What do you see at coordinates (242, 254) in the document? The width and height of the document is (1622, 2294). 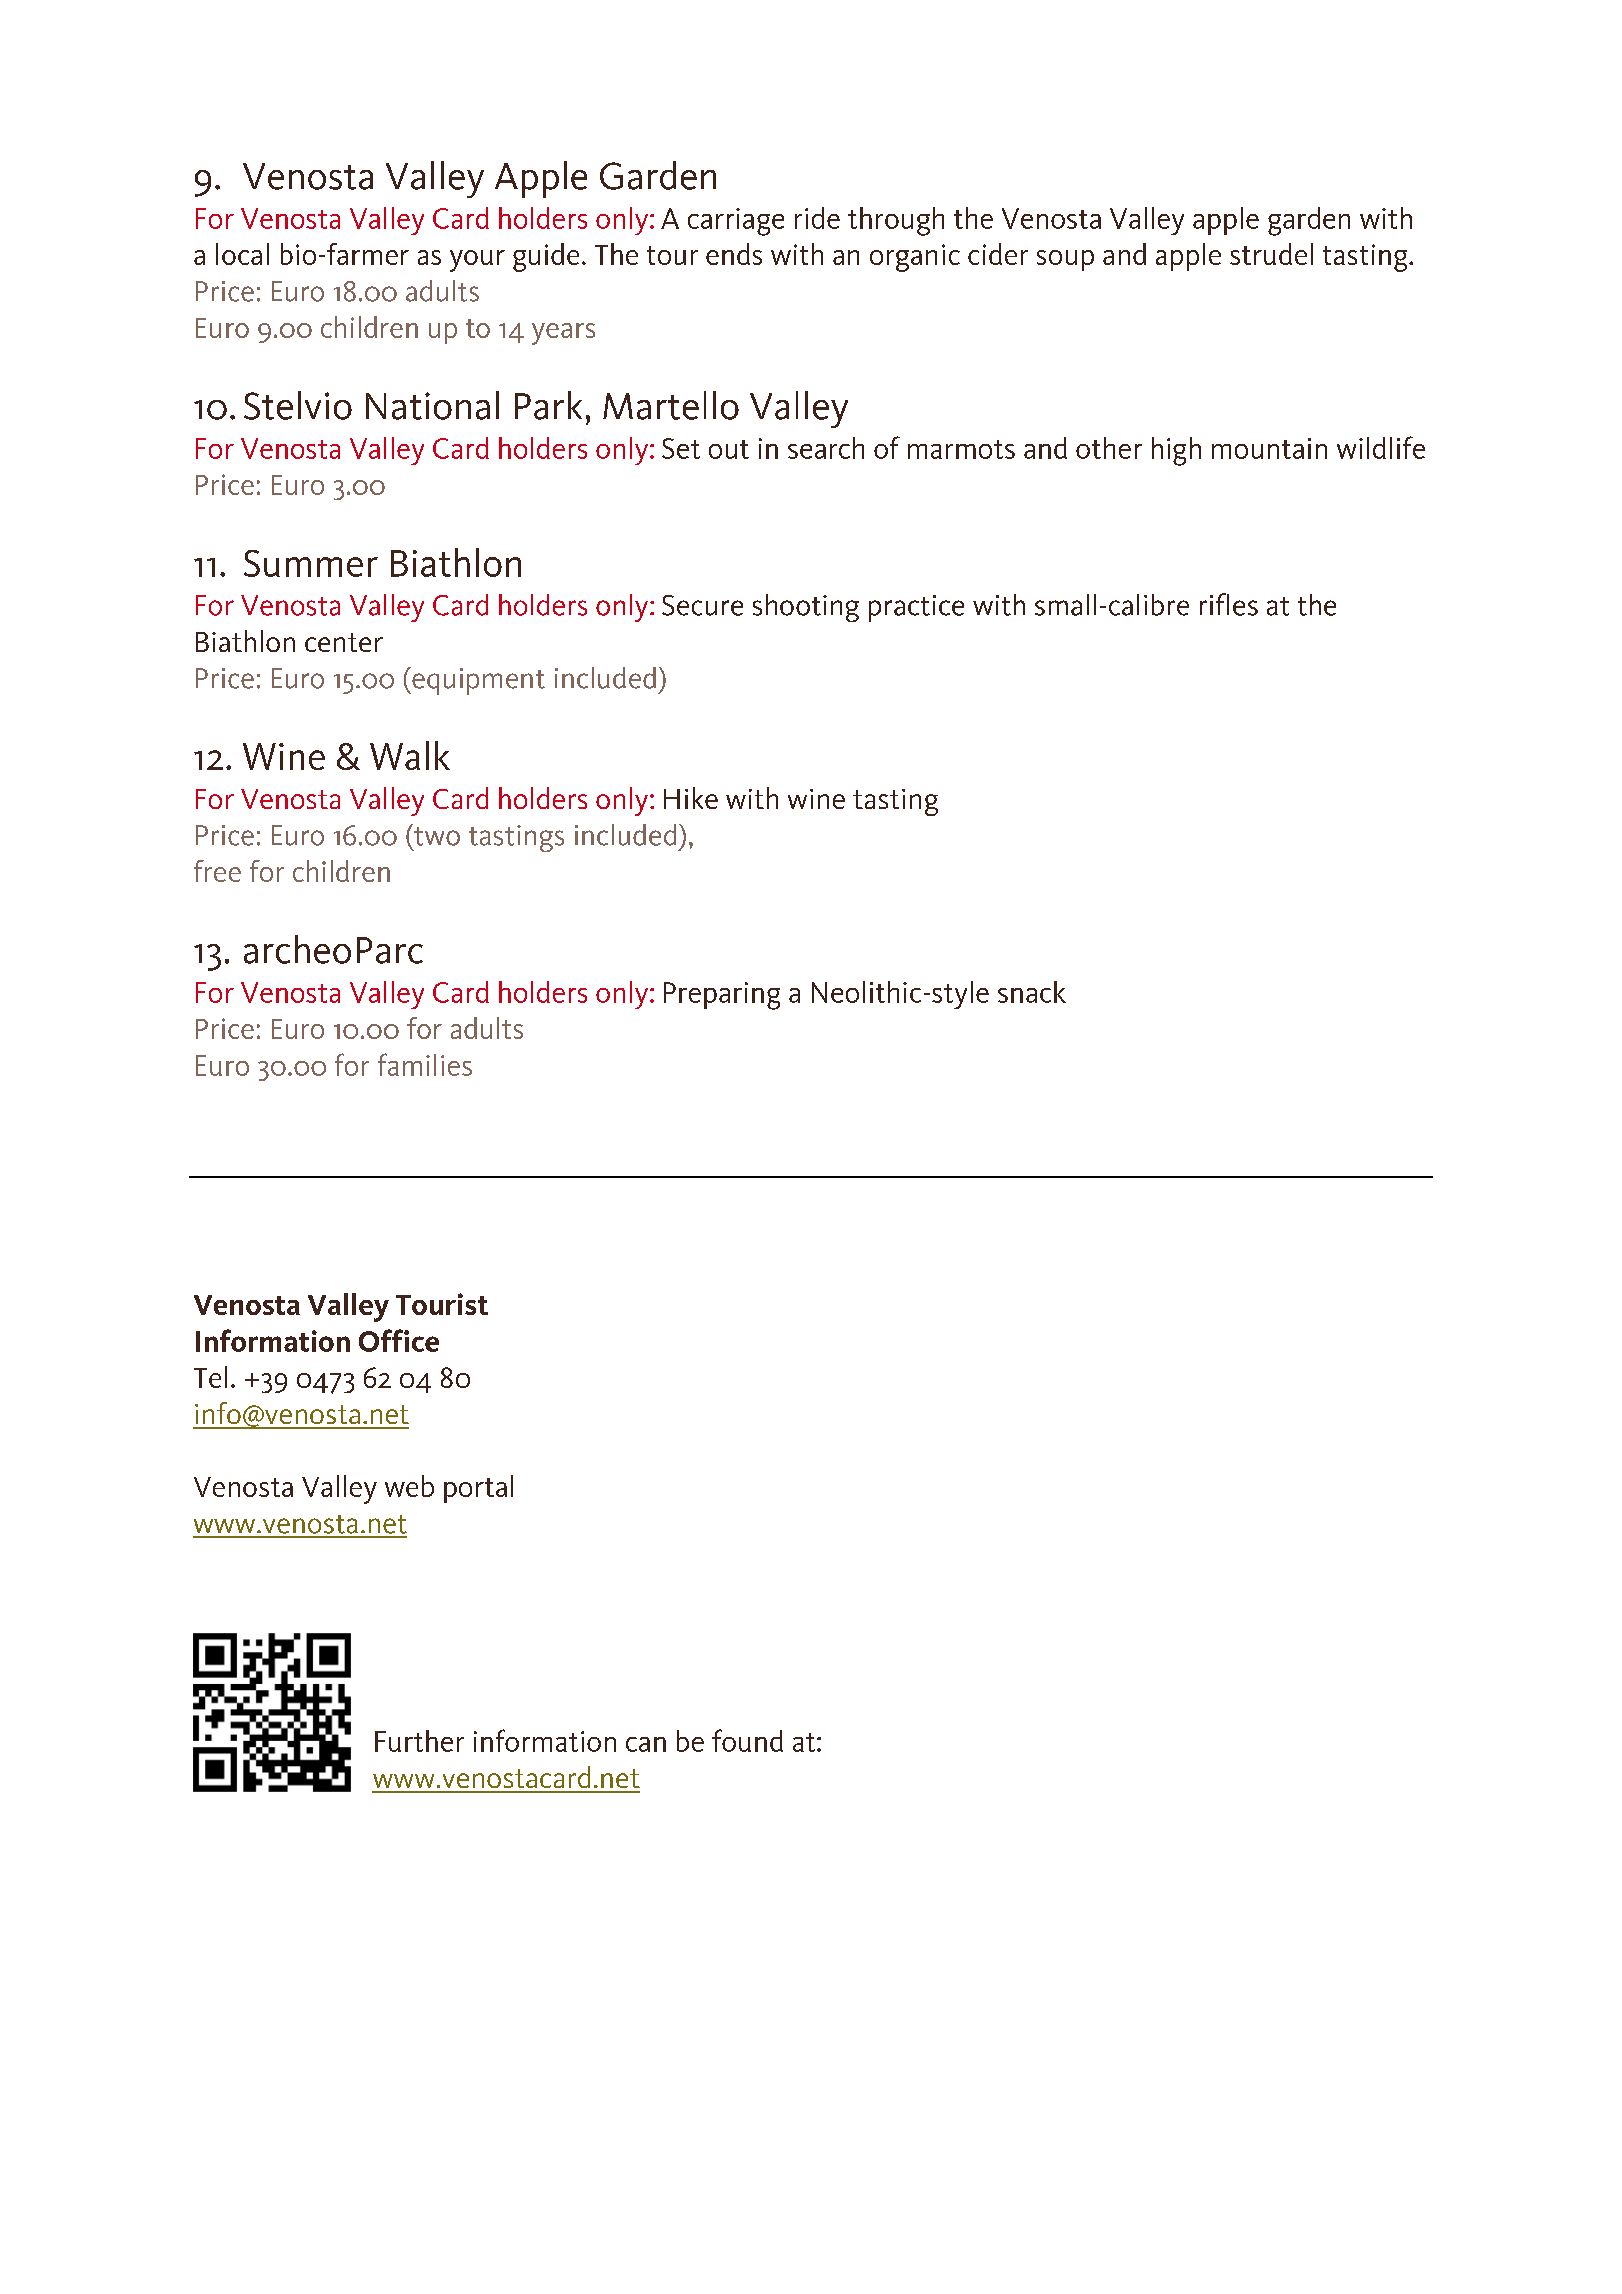 I see `local` at bounding box center [242, 254].
